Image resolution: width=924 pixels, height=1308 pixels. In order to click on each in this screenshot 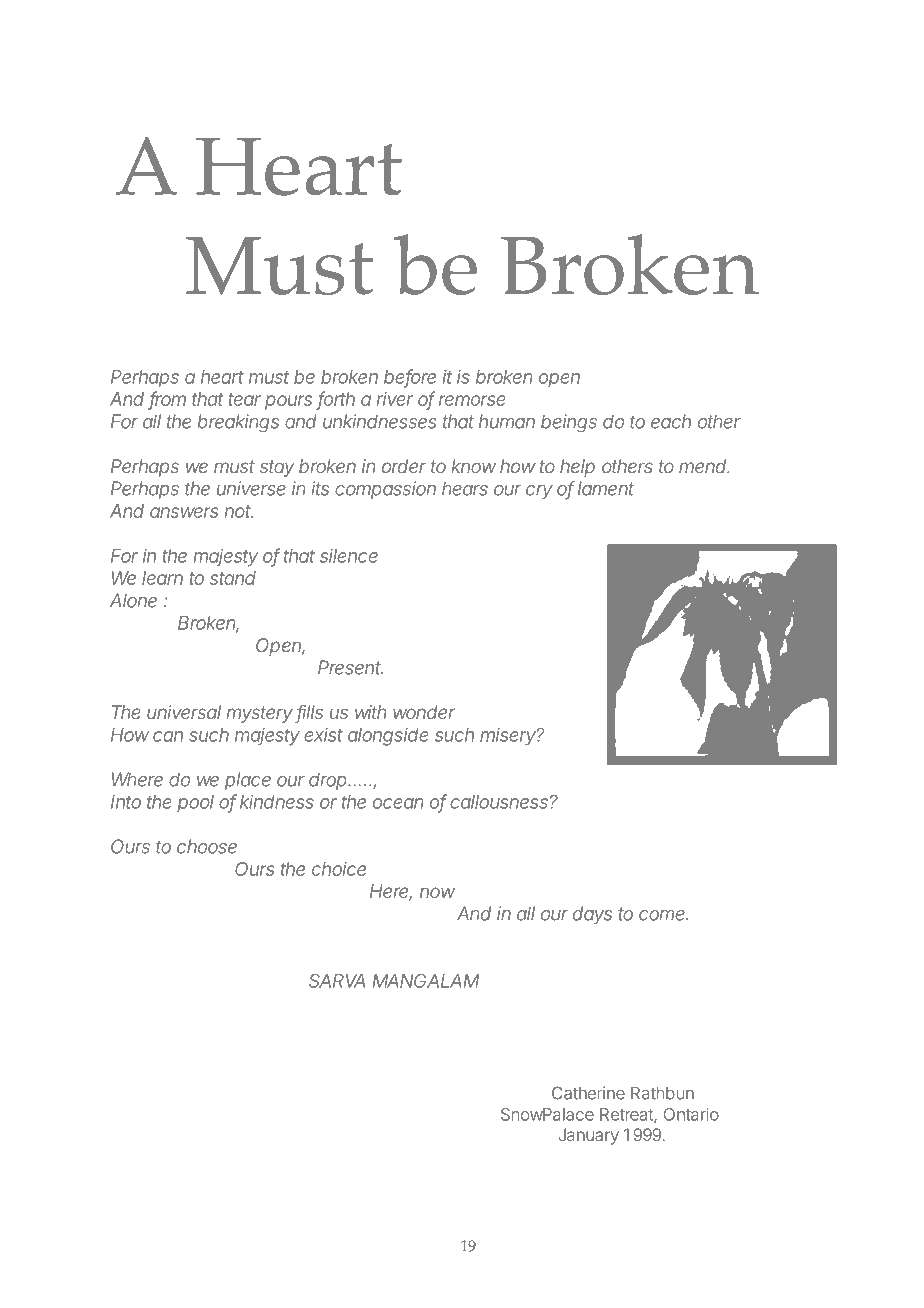, I will do `click(671, 421)`.
